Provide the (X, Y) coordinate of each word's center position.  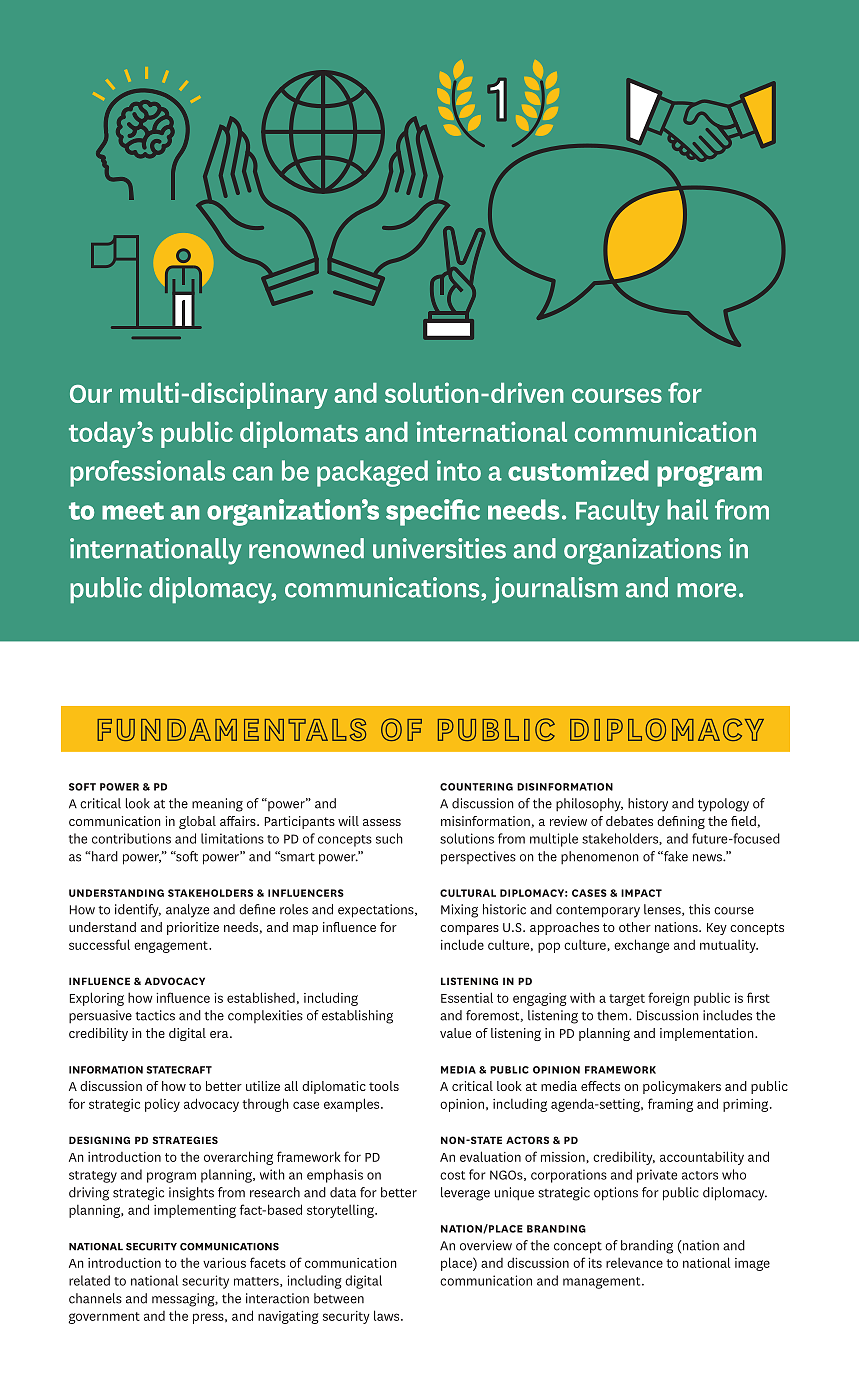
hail (687, 509)
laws (388, 1315)
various (224, 1263)
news (708, 858)
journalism (555, 590)
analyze (187, 911)
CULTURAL (468, 893)
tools (384, 1086)
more (706, 590)
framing (670, 1105)
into (459, 470)
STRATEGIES (185, 1140)
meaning (217, 805)
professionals (147, 473)
